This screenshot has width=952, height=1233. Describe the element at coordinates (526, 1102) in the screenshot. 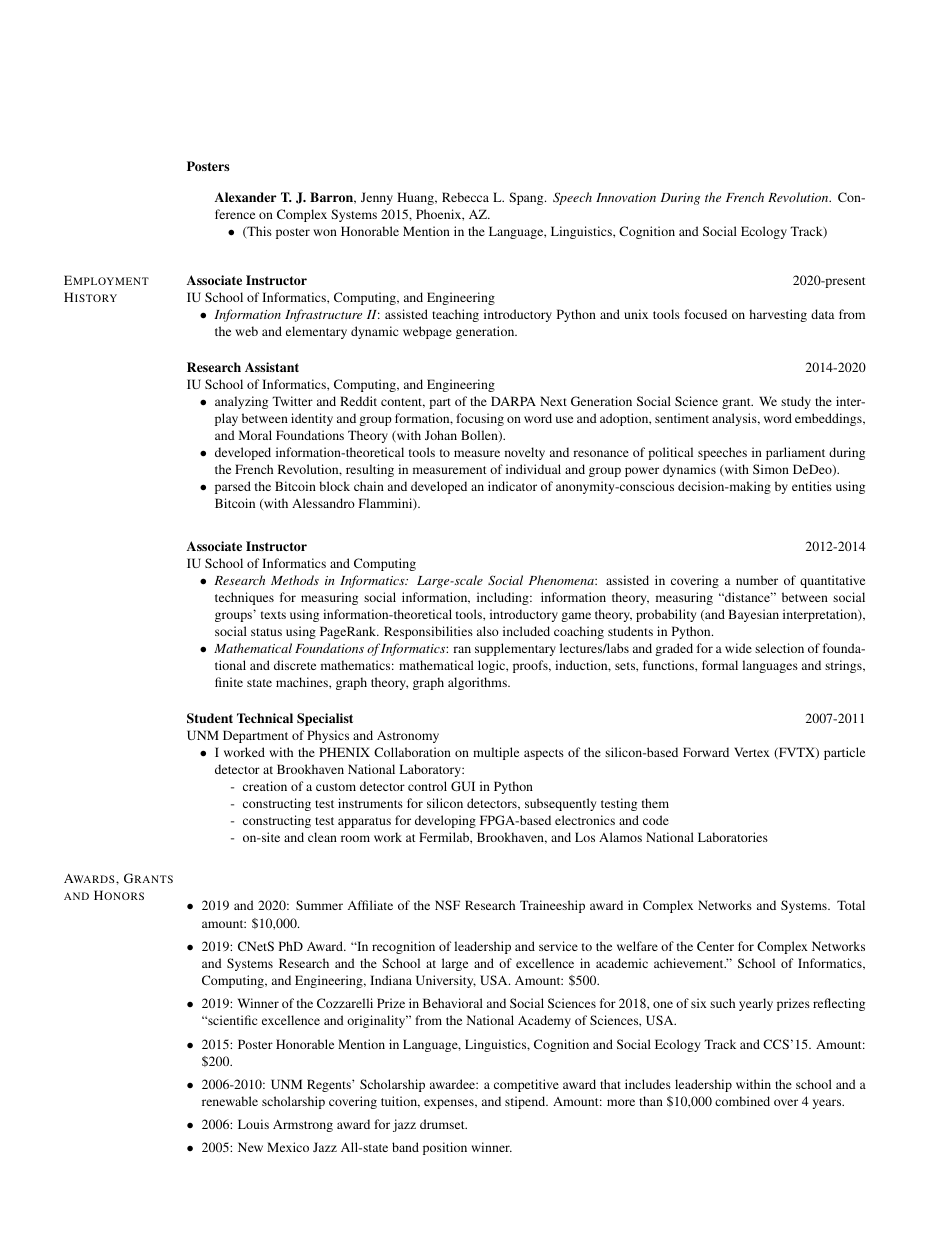

I see `stipend` at that location.
